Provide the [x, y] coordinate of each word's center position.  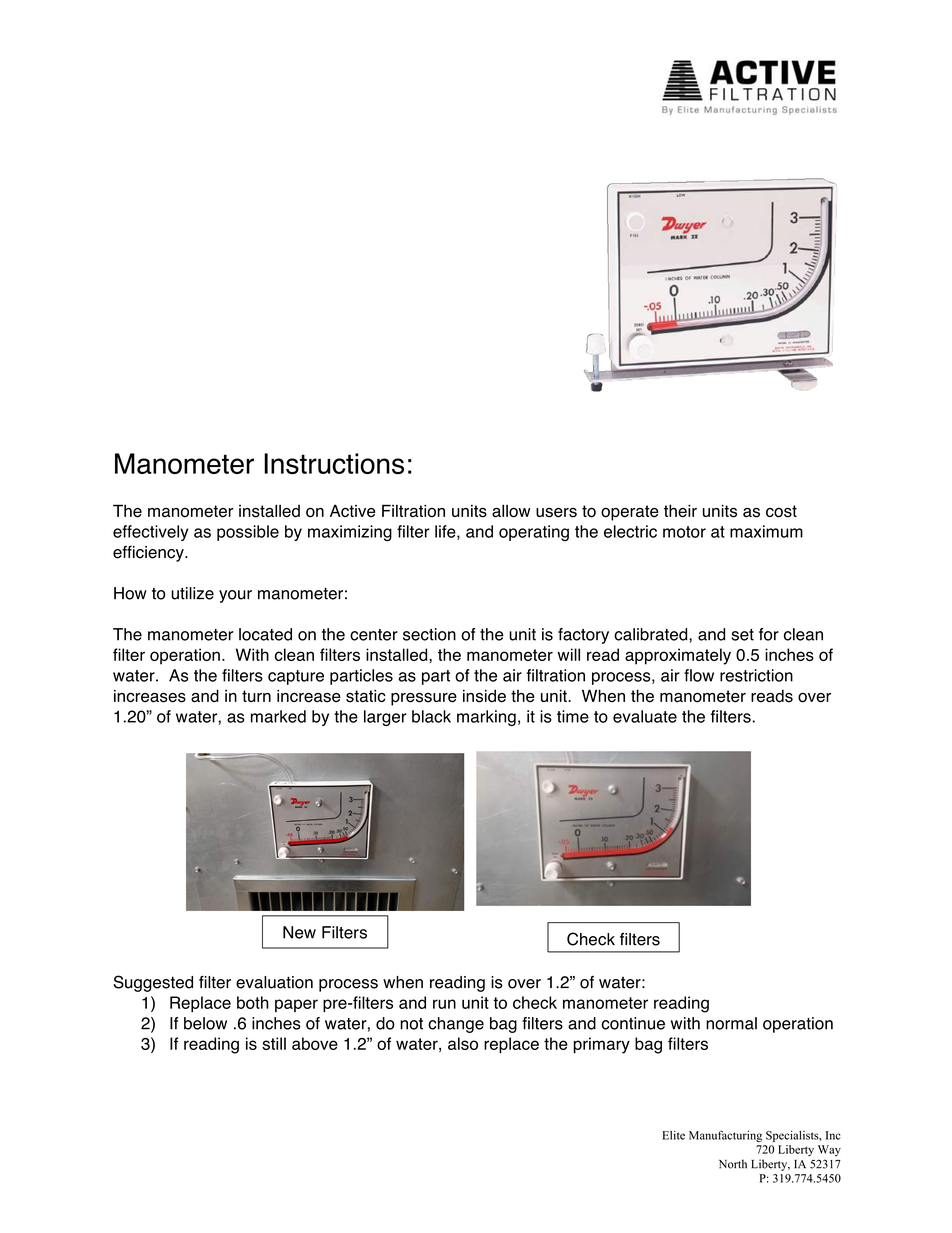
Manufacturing [725, 1136]
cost [781, 511]
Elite [673, 1135]
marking [486, 718]
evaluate [645, 716]
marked [278, 716]
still [274, 1043]
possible [248, 533]
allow [511, 511]
